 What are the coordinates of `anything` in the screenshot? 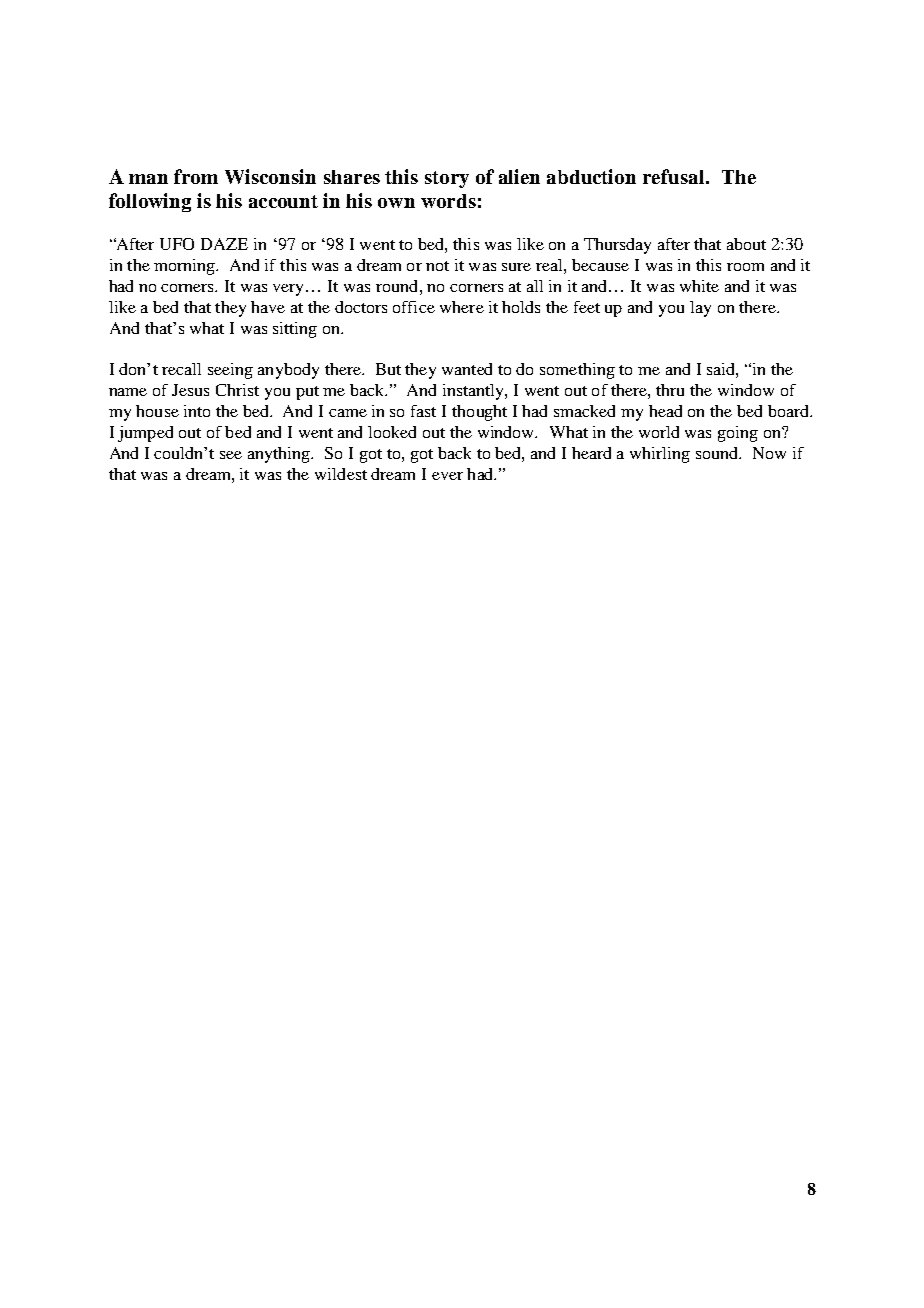 It's located at (280, 455).
